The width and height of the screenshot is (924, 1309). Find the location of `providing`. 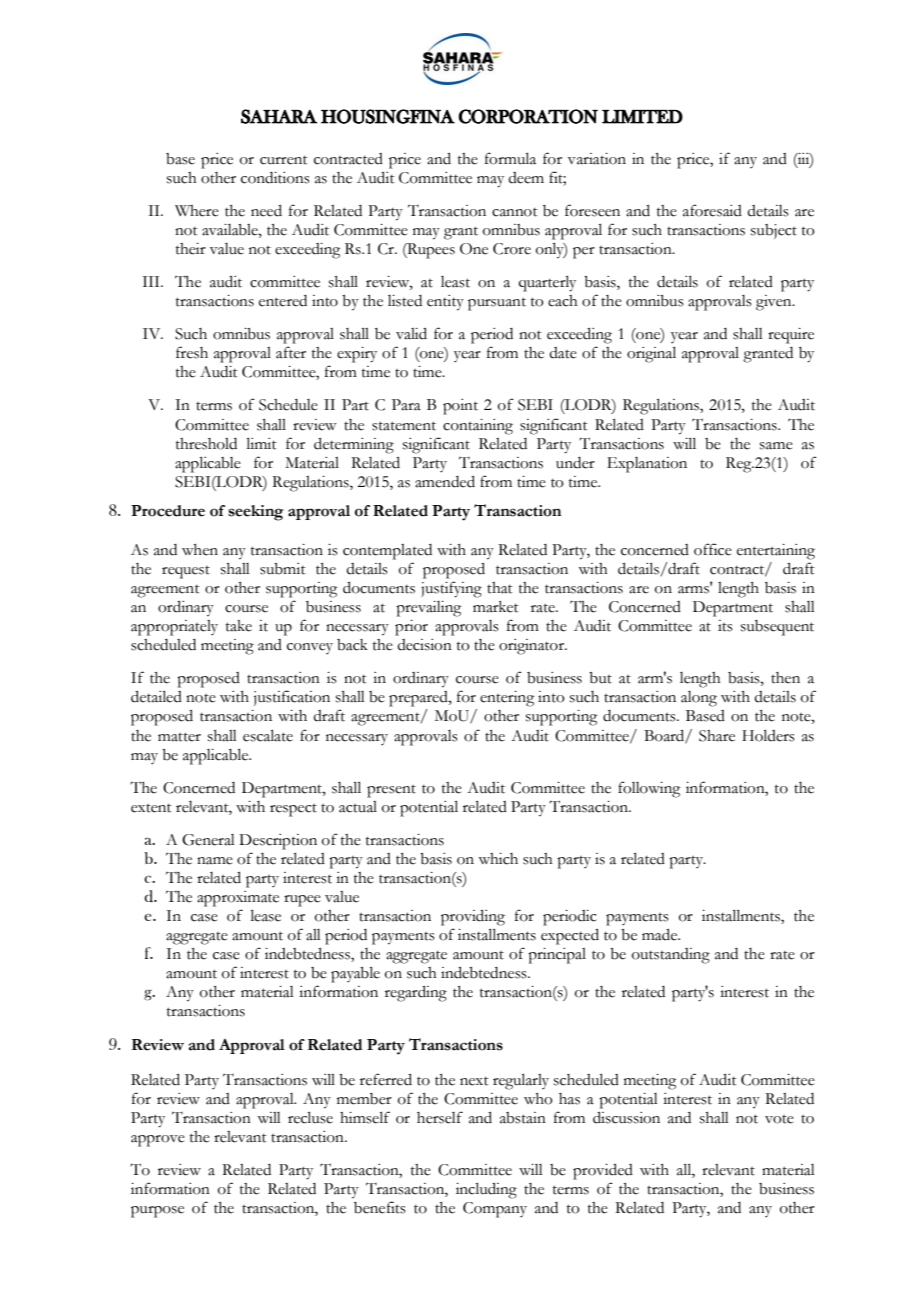

providing is located at coordinates (473, 918).
